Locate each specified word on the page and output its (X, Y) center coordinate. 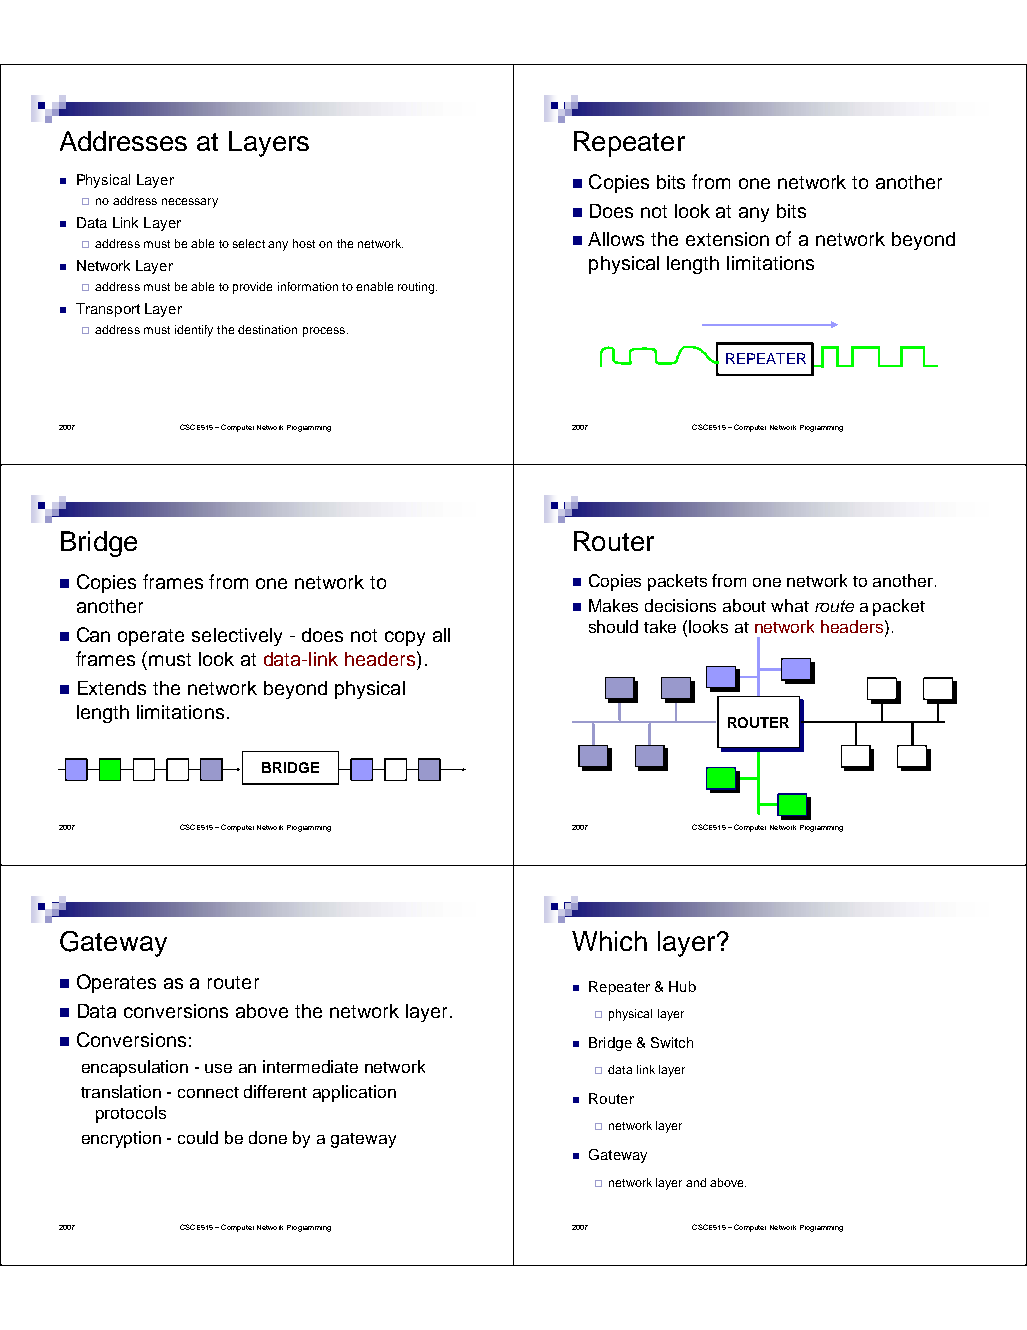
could (198, 1137)
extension (727, 239)
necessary (190, 203)
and (696, 1182)
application (354, 1093)
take (660, 626)
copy (405, 638)
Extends (112, 688)
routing (417, 288)
